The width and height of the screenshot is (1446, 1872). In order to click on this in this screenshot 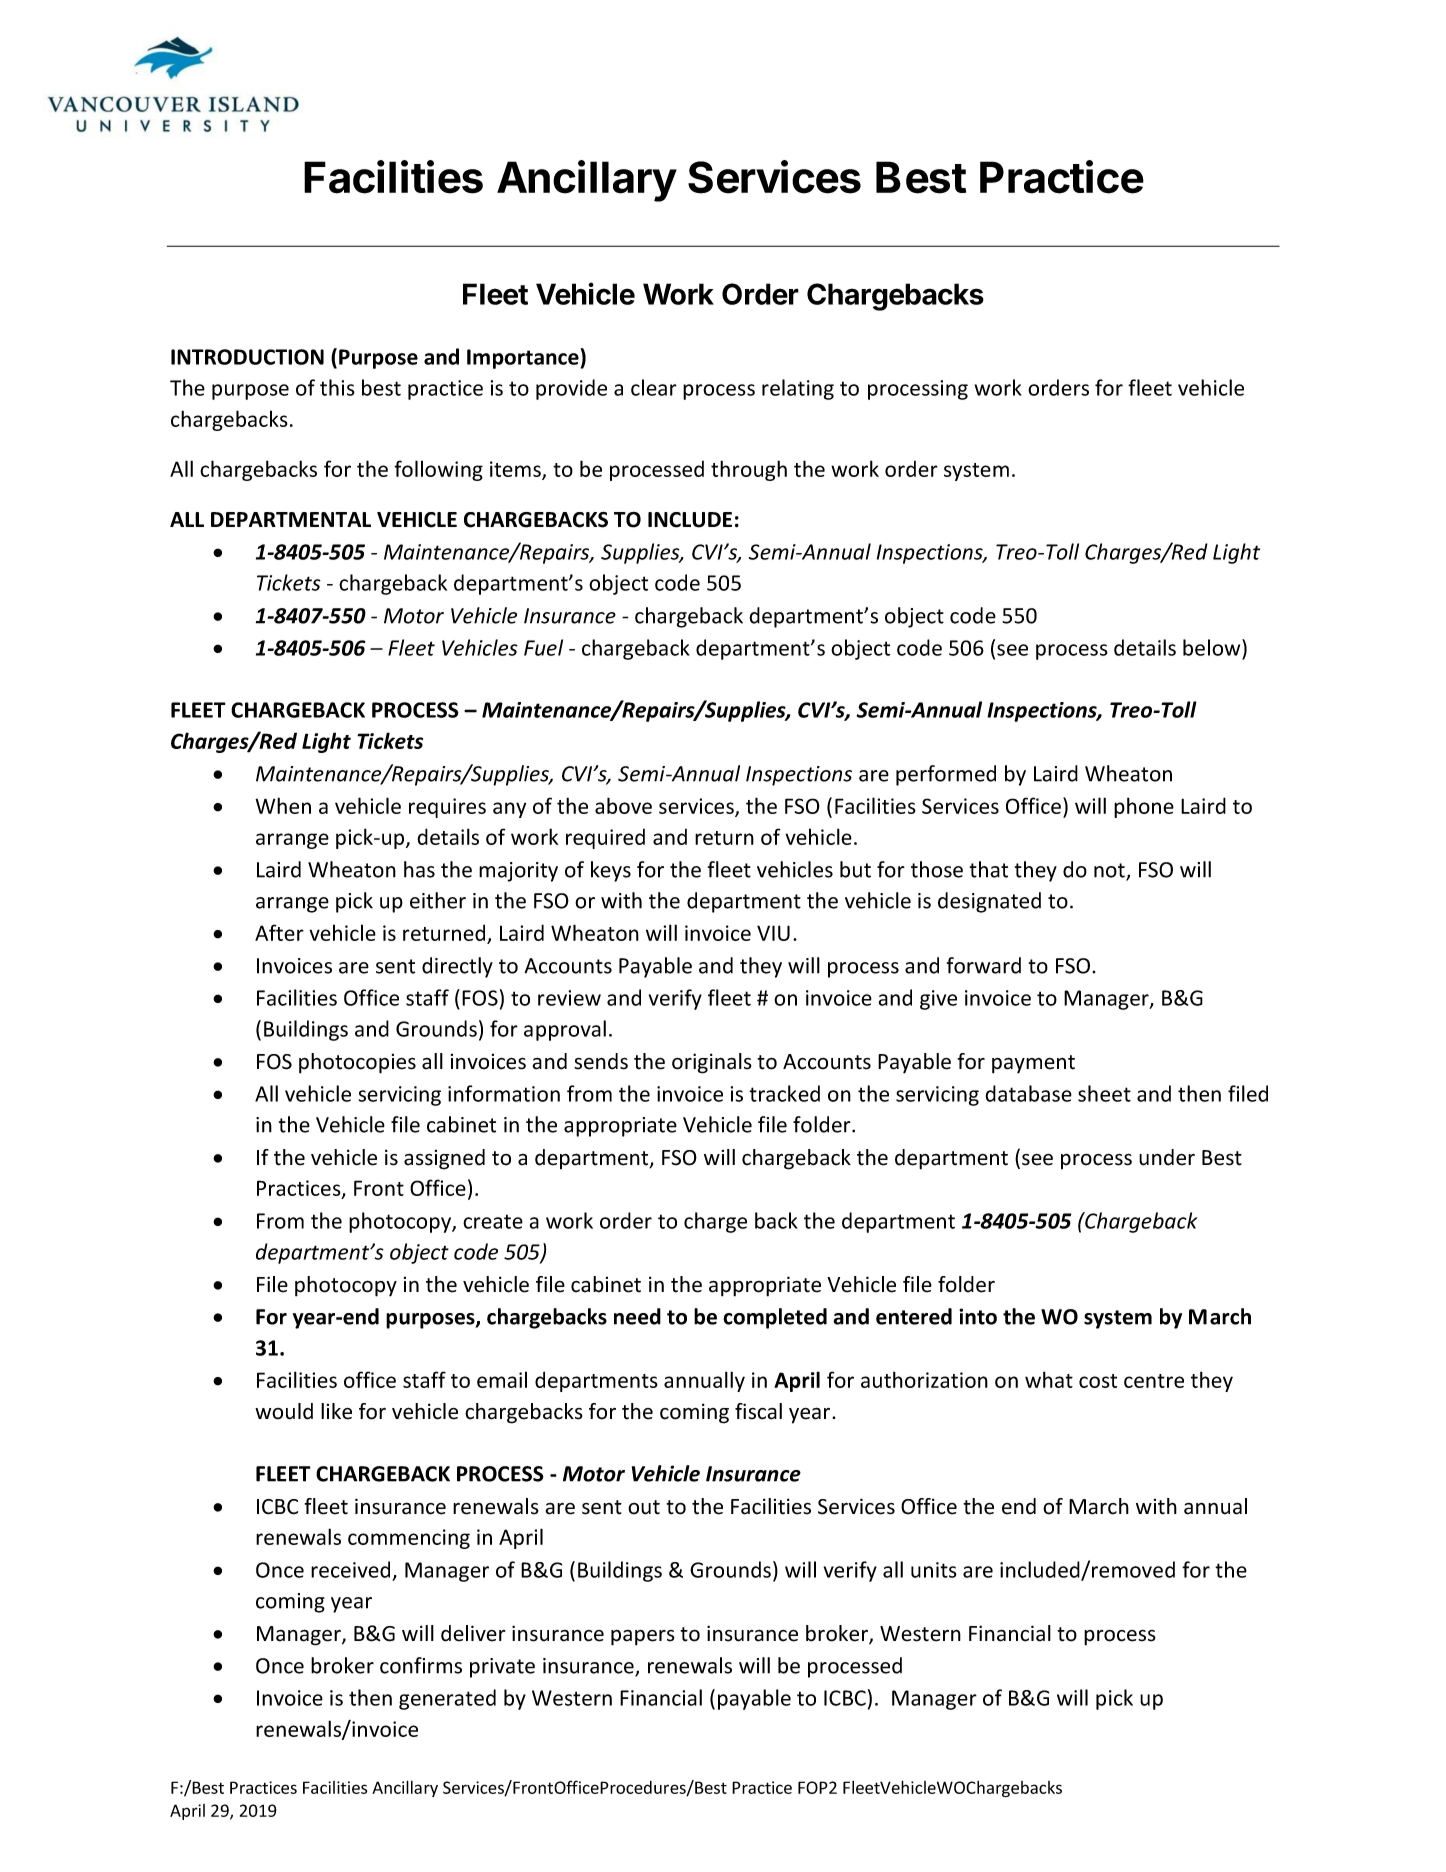, I will do `click(337, 387)`.
